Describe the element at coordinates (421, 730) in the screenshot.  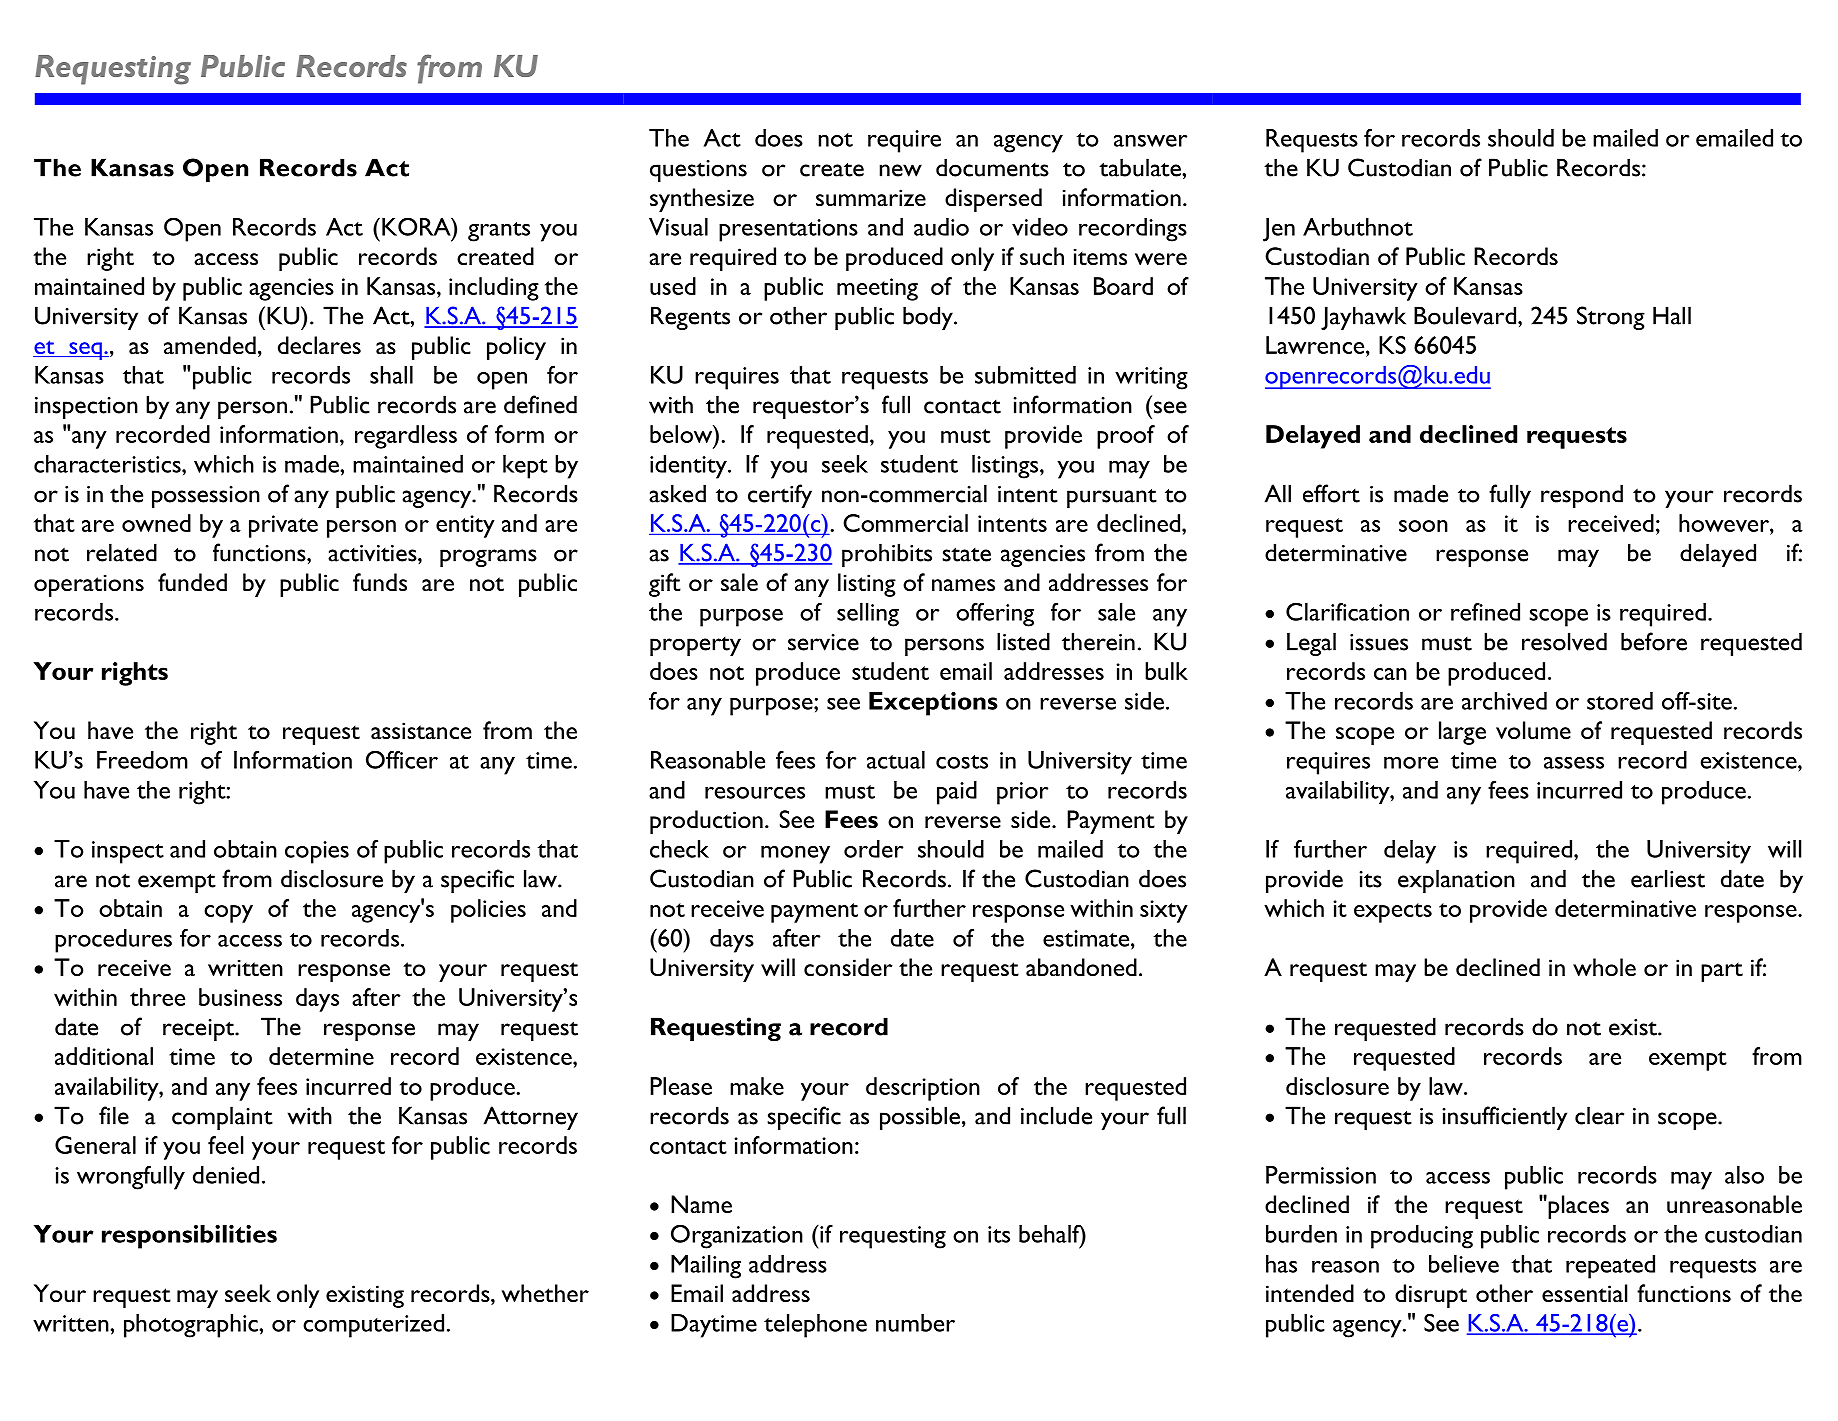
I see `assistance` at that location.
